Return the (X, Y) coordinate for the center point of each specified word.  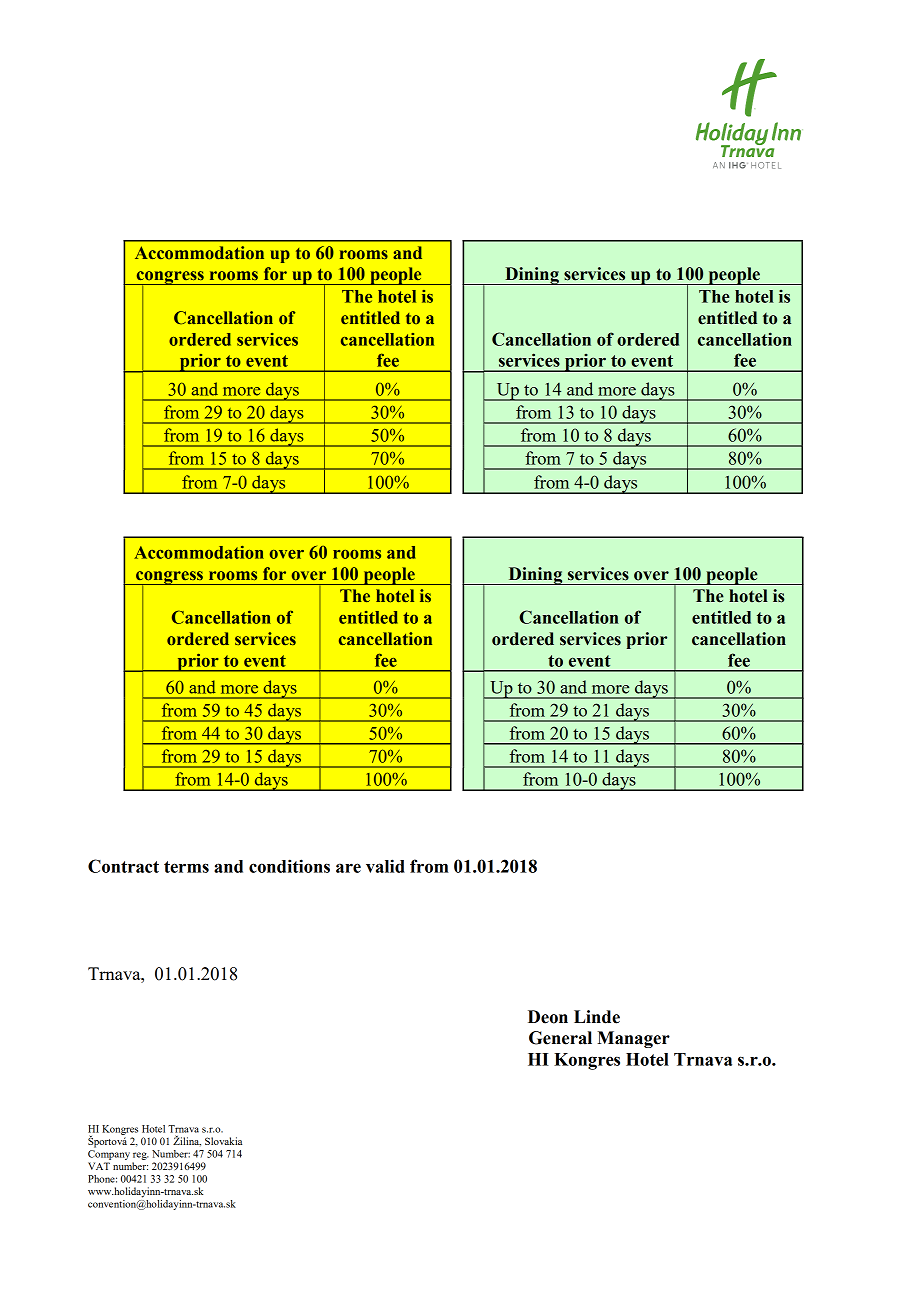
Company (109, 1155)
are (348, 868)
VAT (99, 1166)
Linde (597, 1017)
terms (186, 867)
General (560, 1038)
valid (385, 866)
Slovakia (223, 1141)
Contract (123, 866)
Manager (633, 1039)
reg (141, 1156)
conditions (289, 866)
